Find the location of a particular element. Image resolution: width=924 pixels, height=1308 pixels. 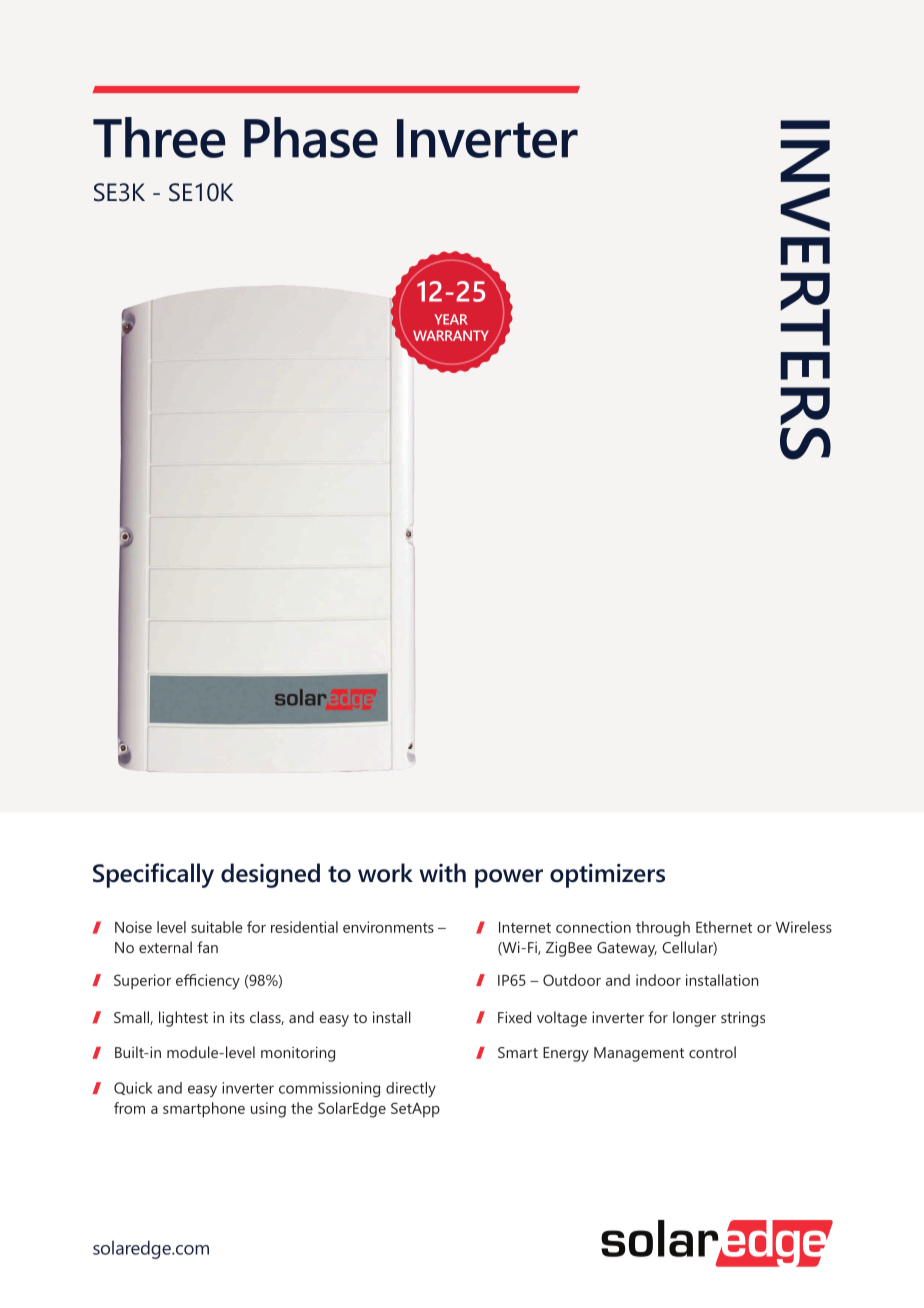

Three is located at coordinates (159, 137).
